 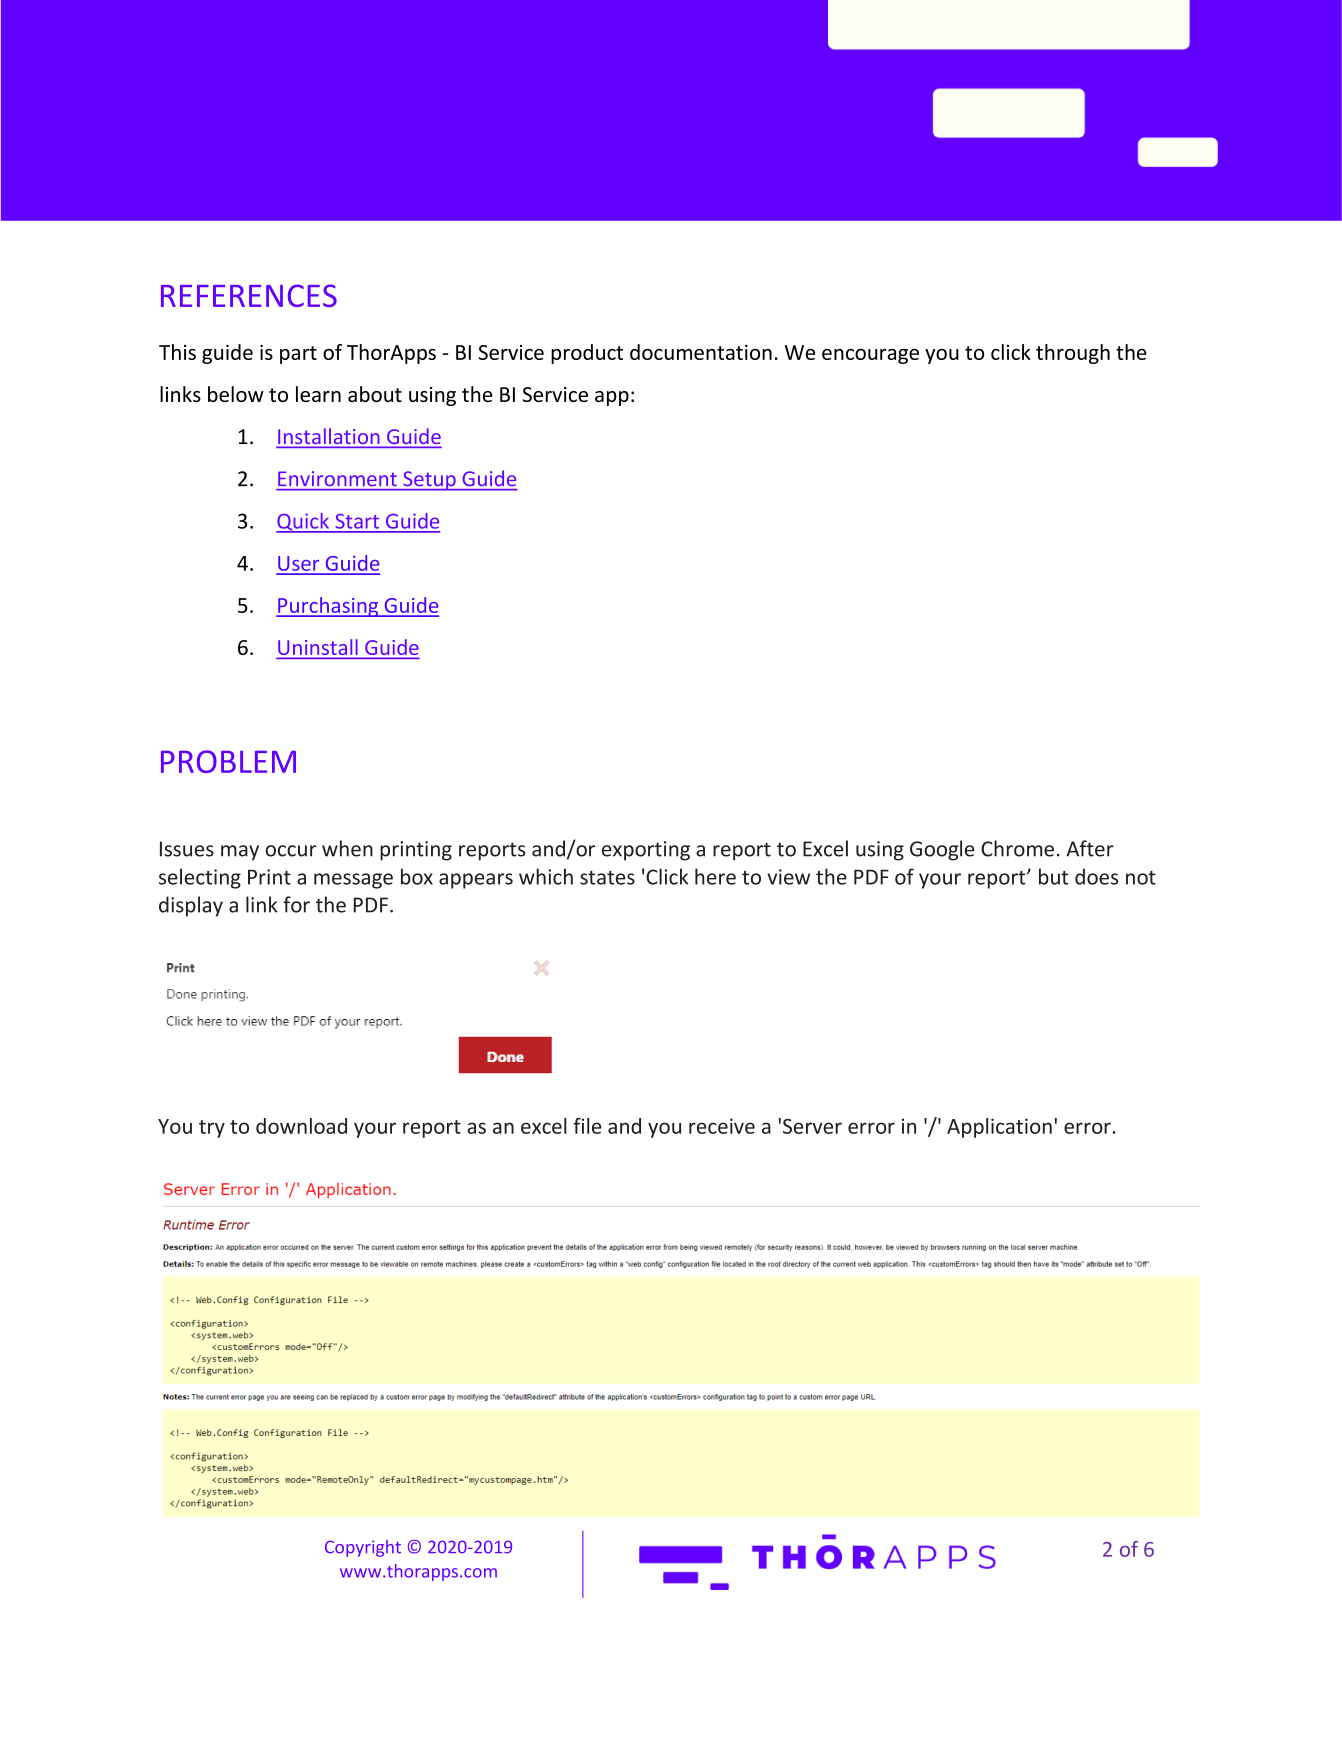 I want to click on receive, so click(x=722, y=1126).
